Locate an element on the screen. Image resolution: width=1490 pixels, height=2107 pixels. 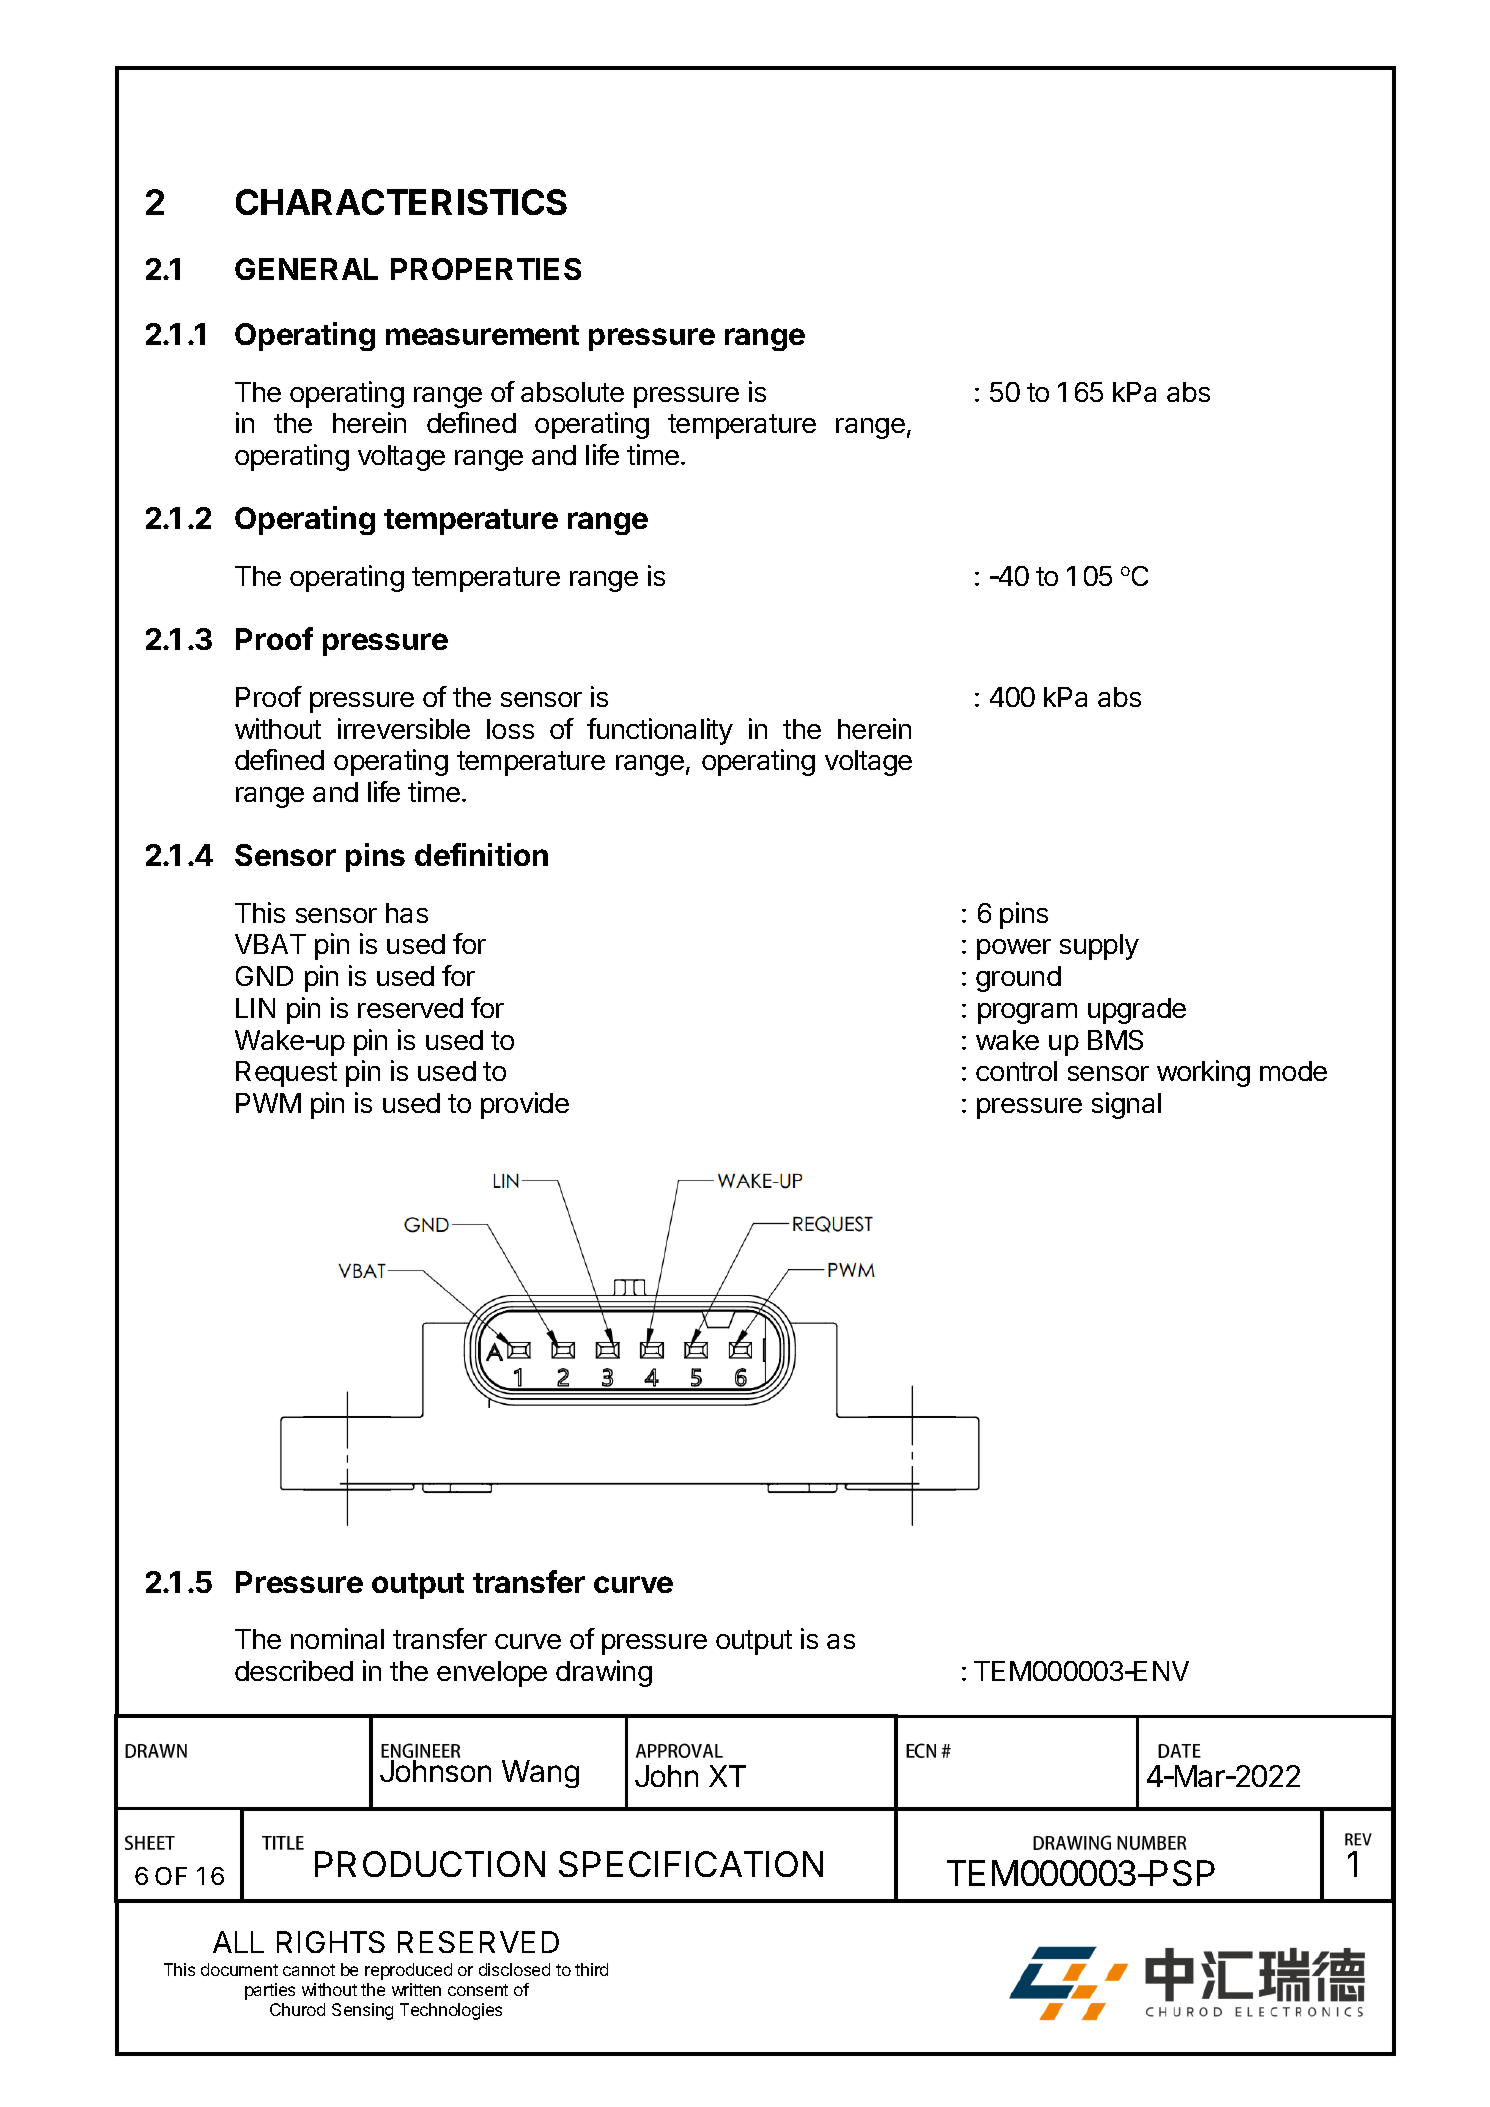
SPECIFICATION is located at coordinates (691, 1864).
